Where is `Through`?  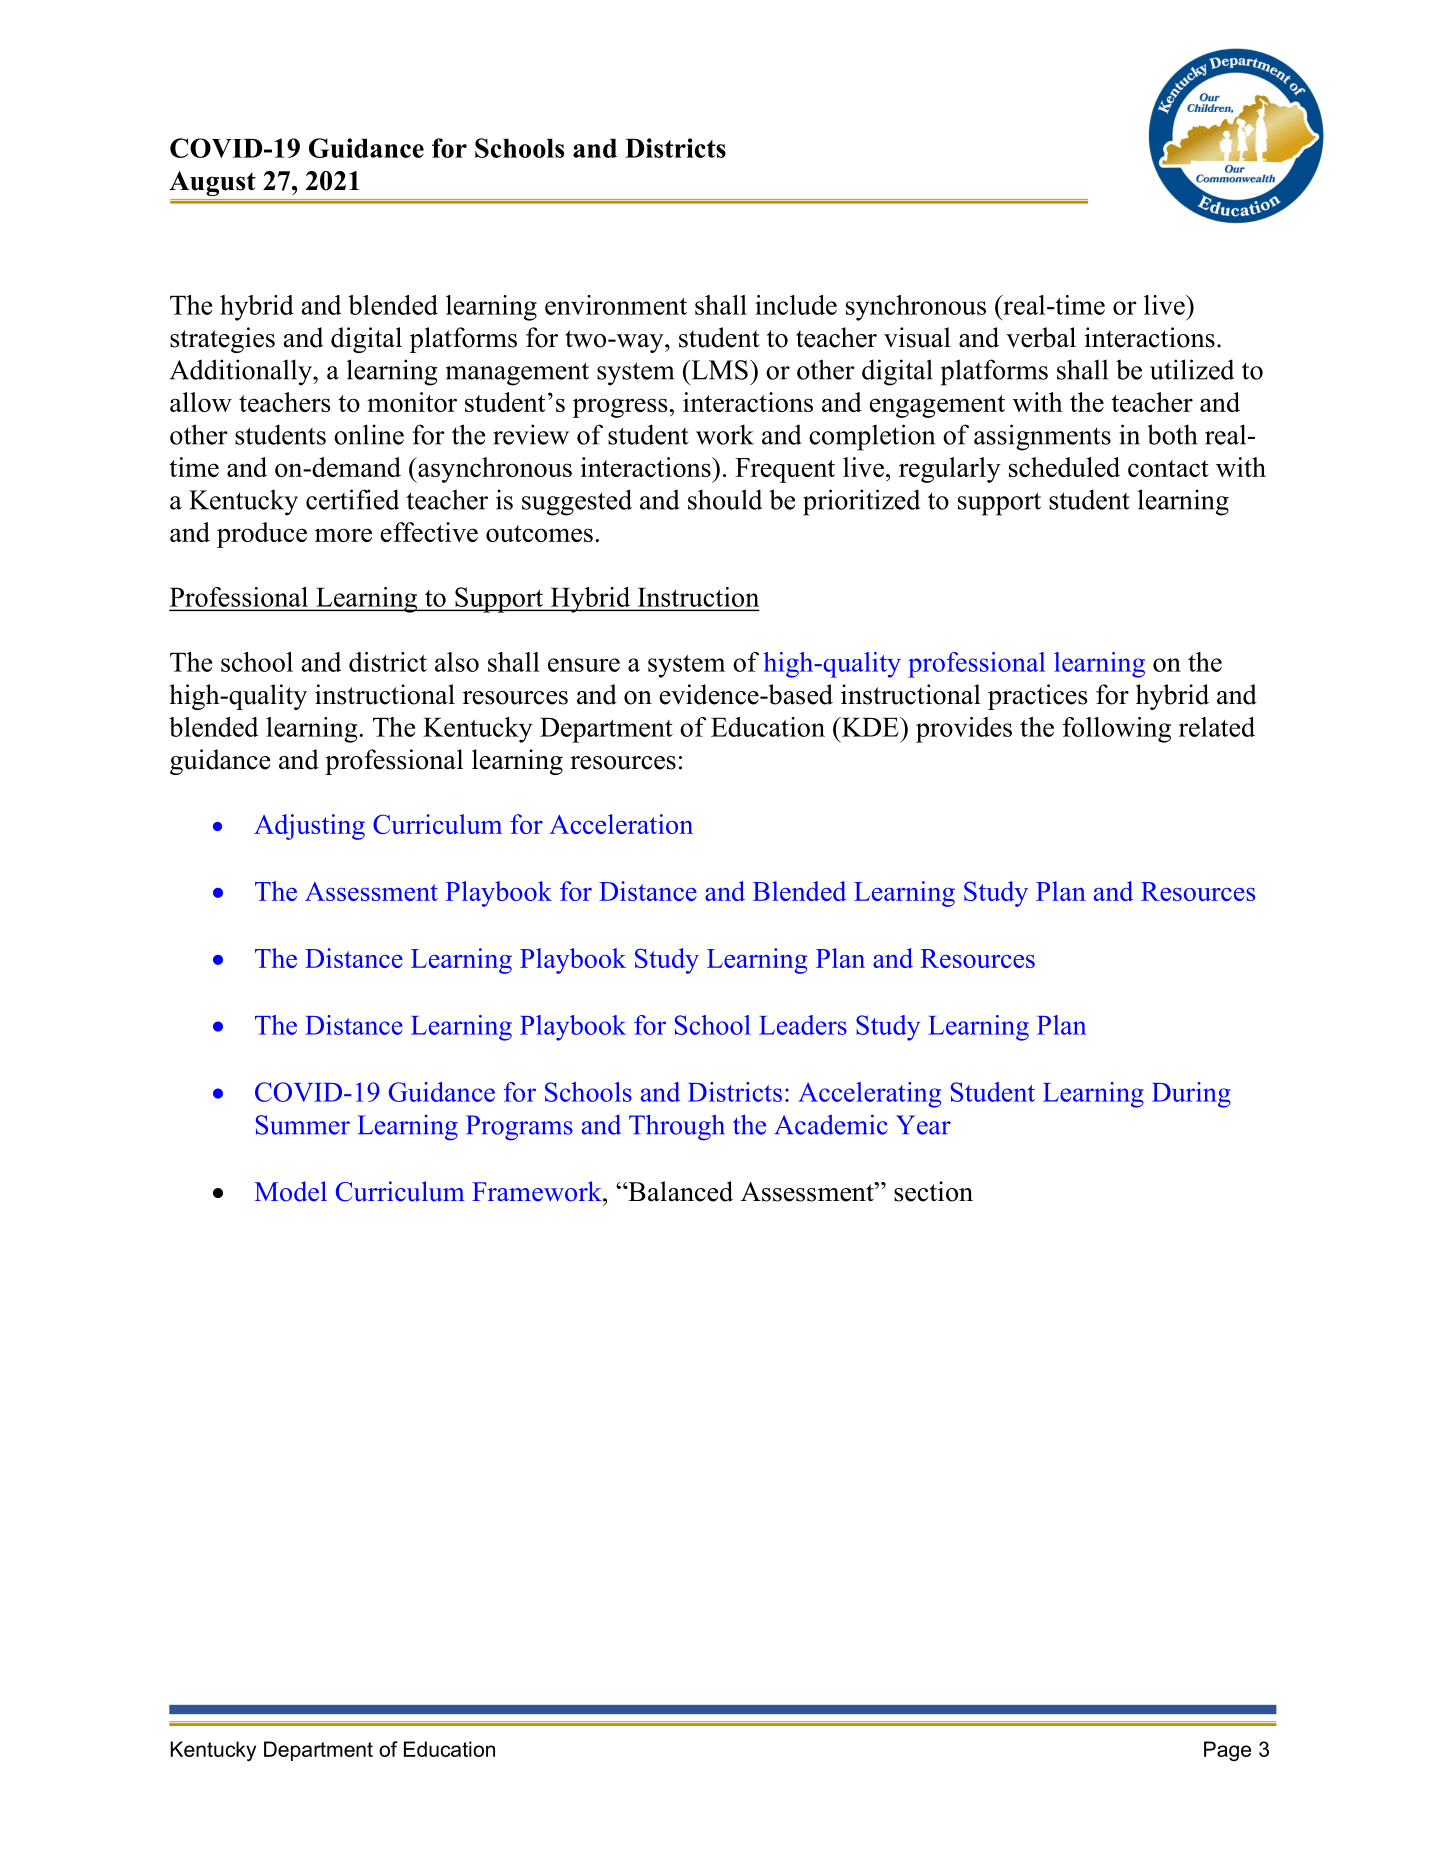
Through is located at coordinates (677, 1127).
